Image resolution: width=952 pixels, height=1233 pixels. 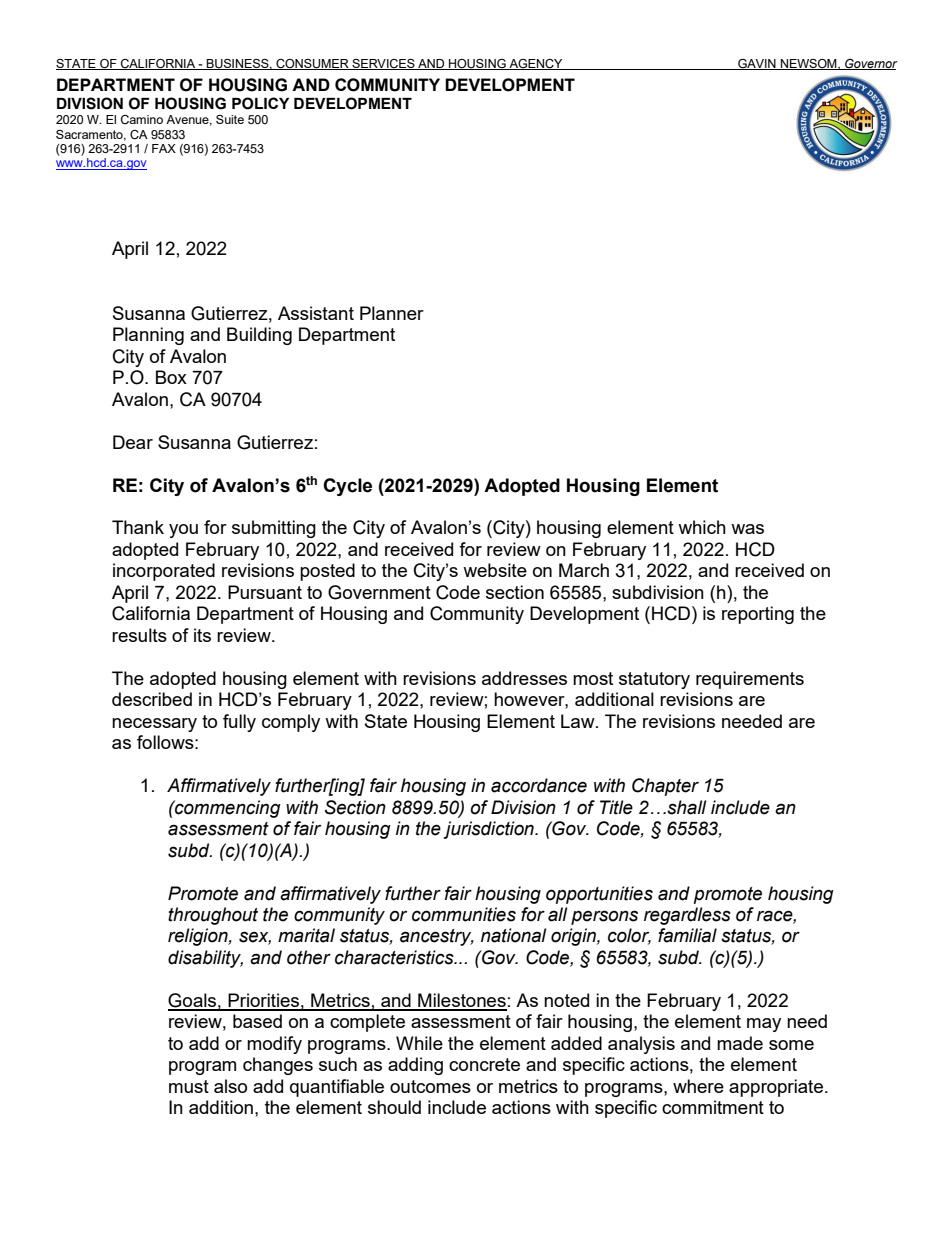 What do you see at coordinates (265, 592) in the image?
I see `Pursuant` at bounding box center [265, 592].
